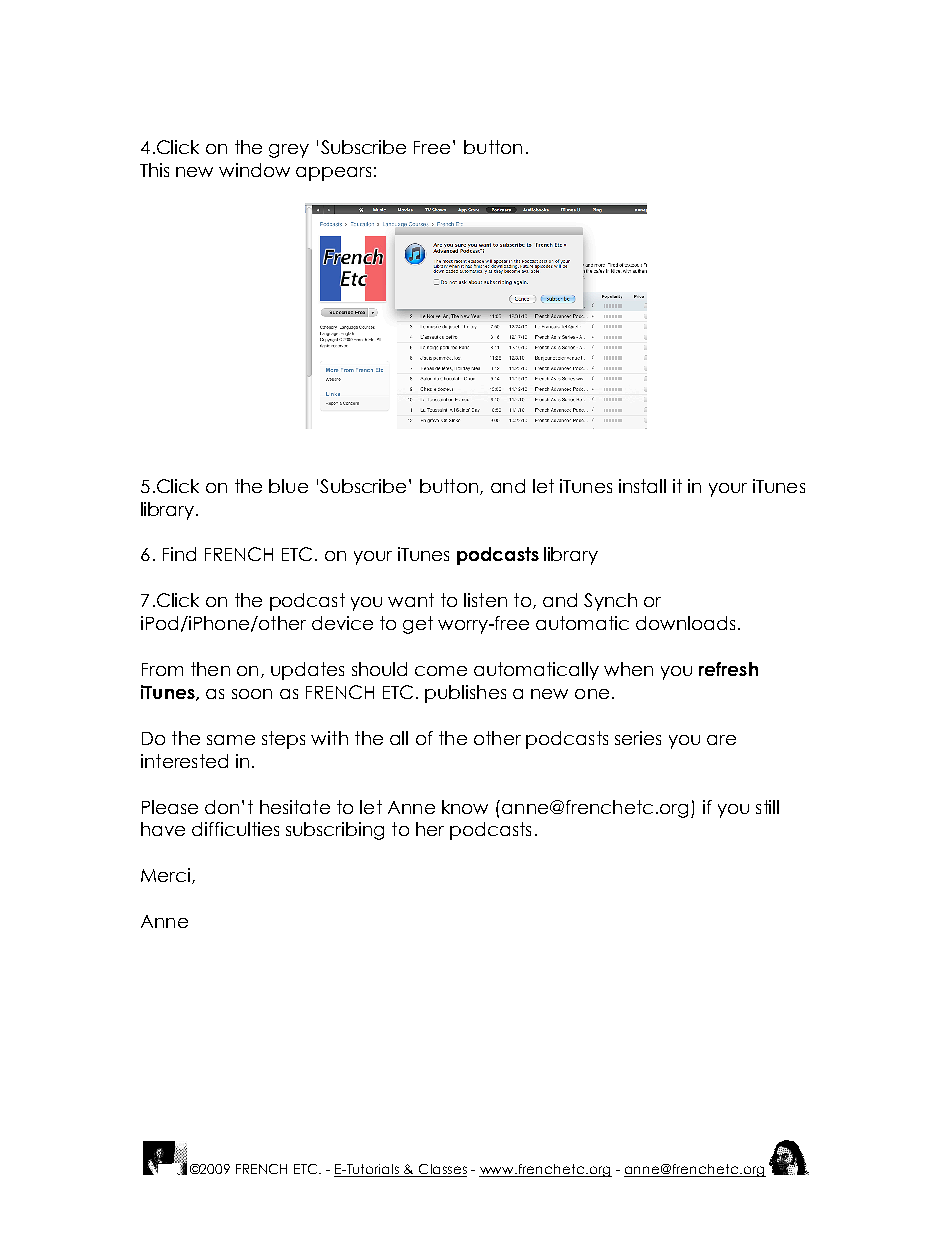 The height and width of the screenshot is (1233, 952). What do you see at coordinates (441, 671) in the screenshot?
I see `come` at bounding box center [441, 671].
